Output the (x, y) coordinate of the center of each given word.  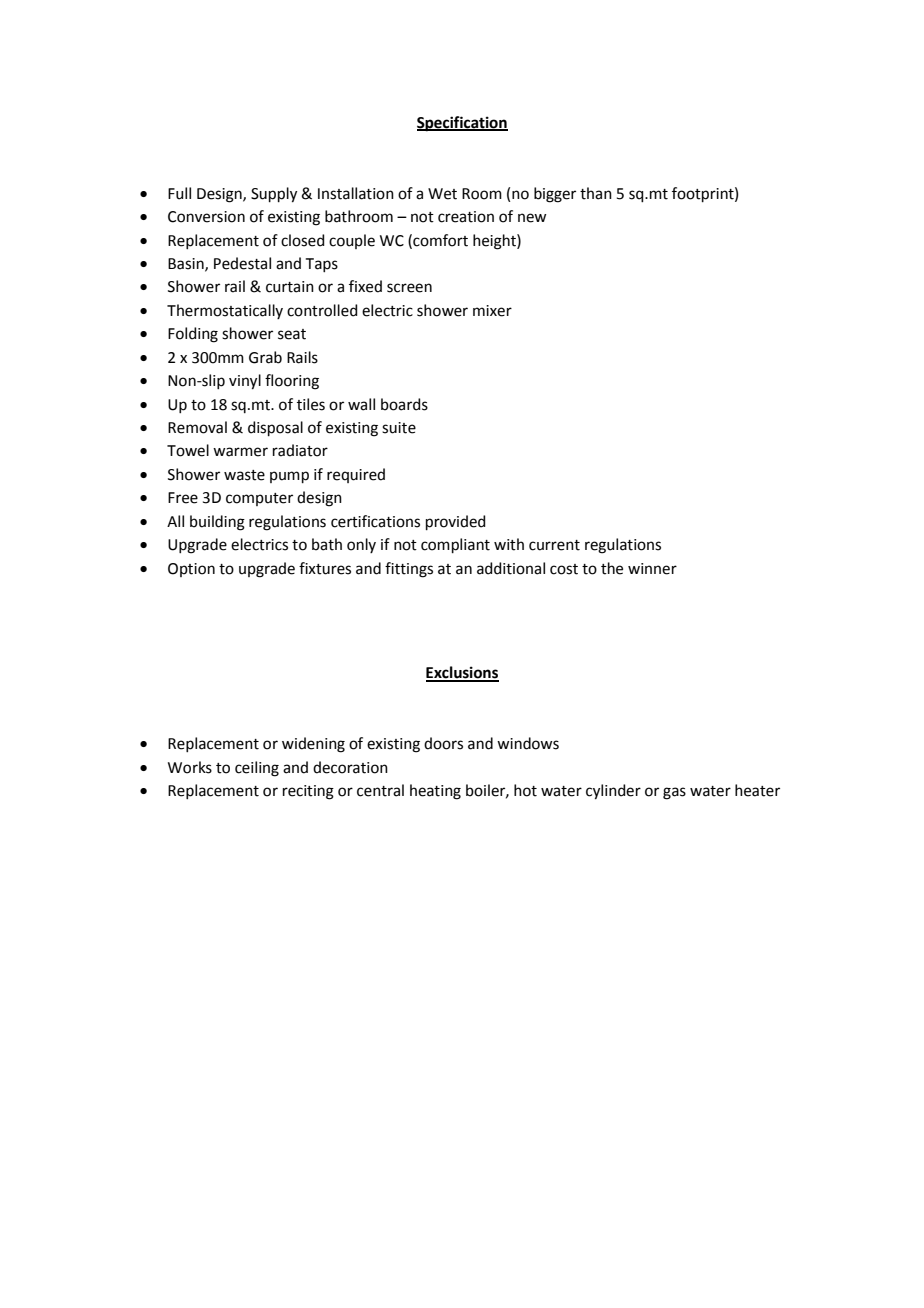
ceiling (257, 769)
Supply (274, 195)
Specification (462, 124)
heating (435, 792)
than (596, 193)
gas (674, 793)
